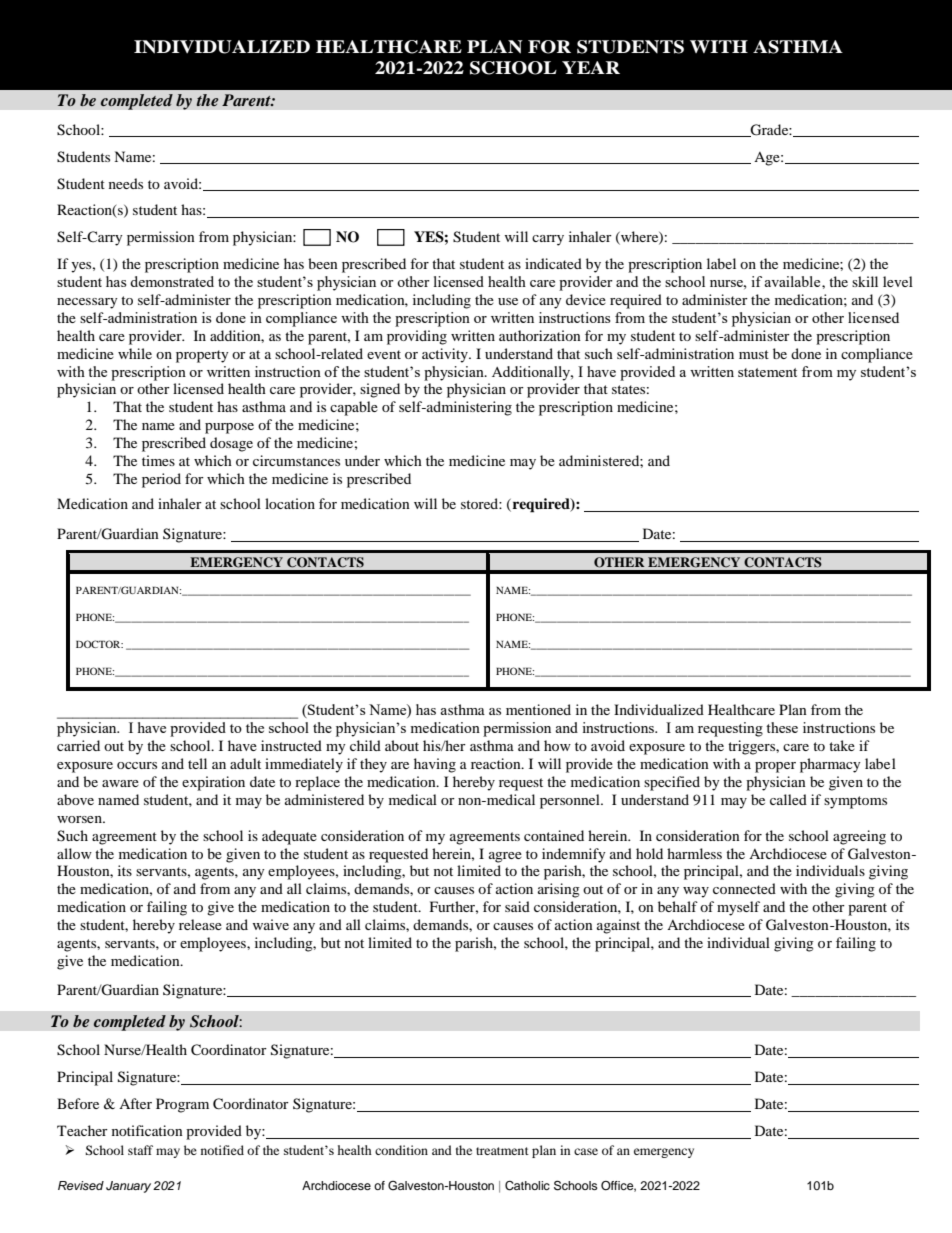  I want to click on YEAR, so click(591, 67).
